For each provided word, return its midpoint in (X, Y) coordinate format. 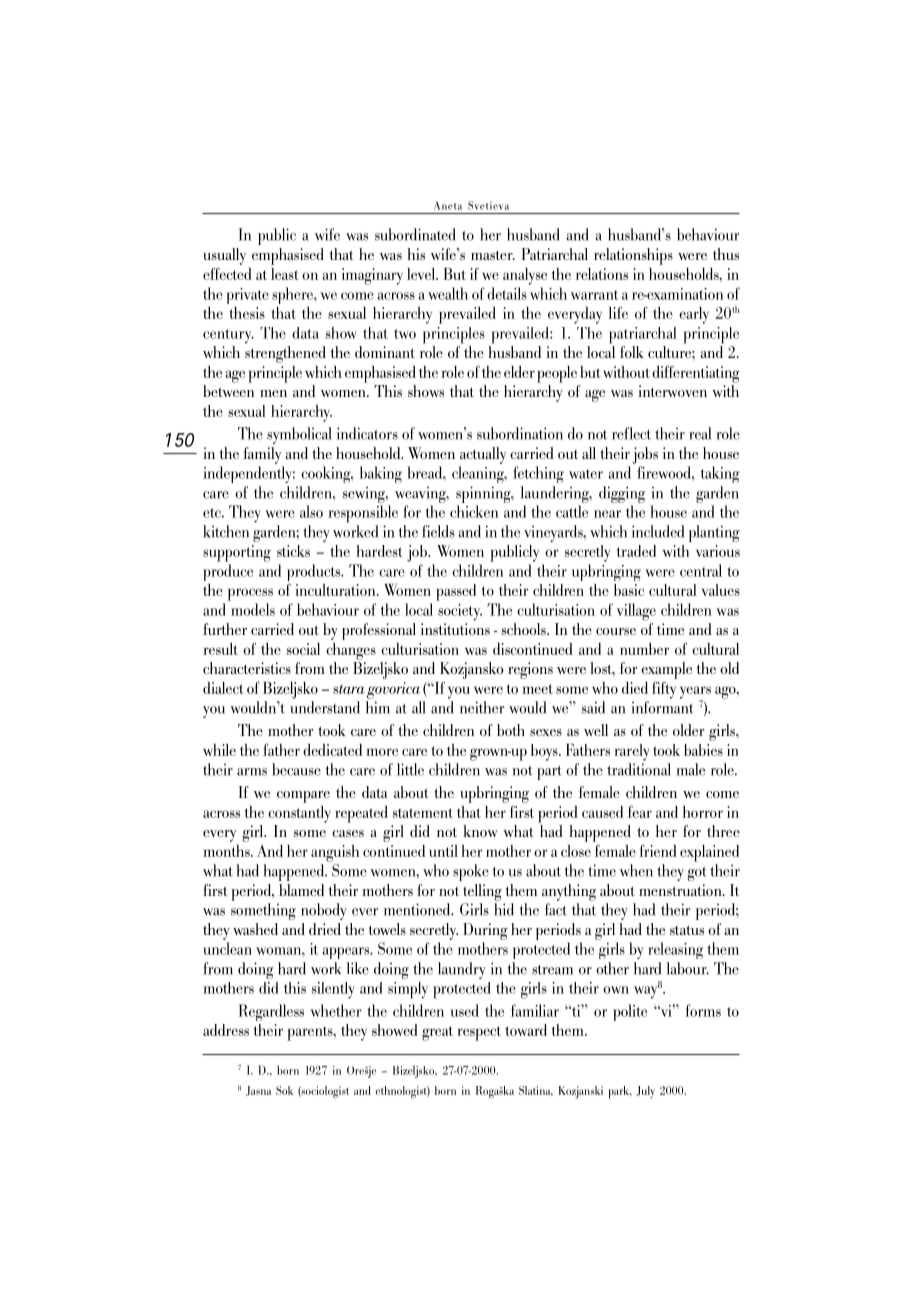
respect (479, 1033)
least (284, 274)
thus (726, 254)
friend (658, 851)
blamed (301, 890)
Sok (284, 1090)
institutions (455, 629)
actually (483, 455)
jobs (645, 455)
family (262, 455)
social (303, 649)
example (666, 670)
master (493, 255)
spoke (471, 872)
